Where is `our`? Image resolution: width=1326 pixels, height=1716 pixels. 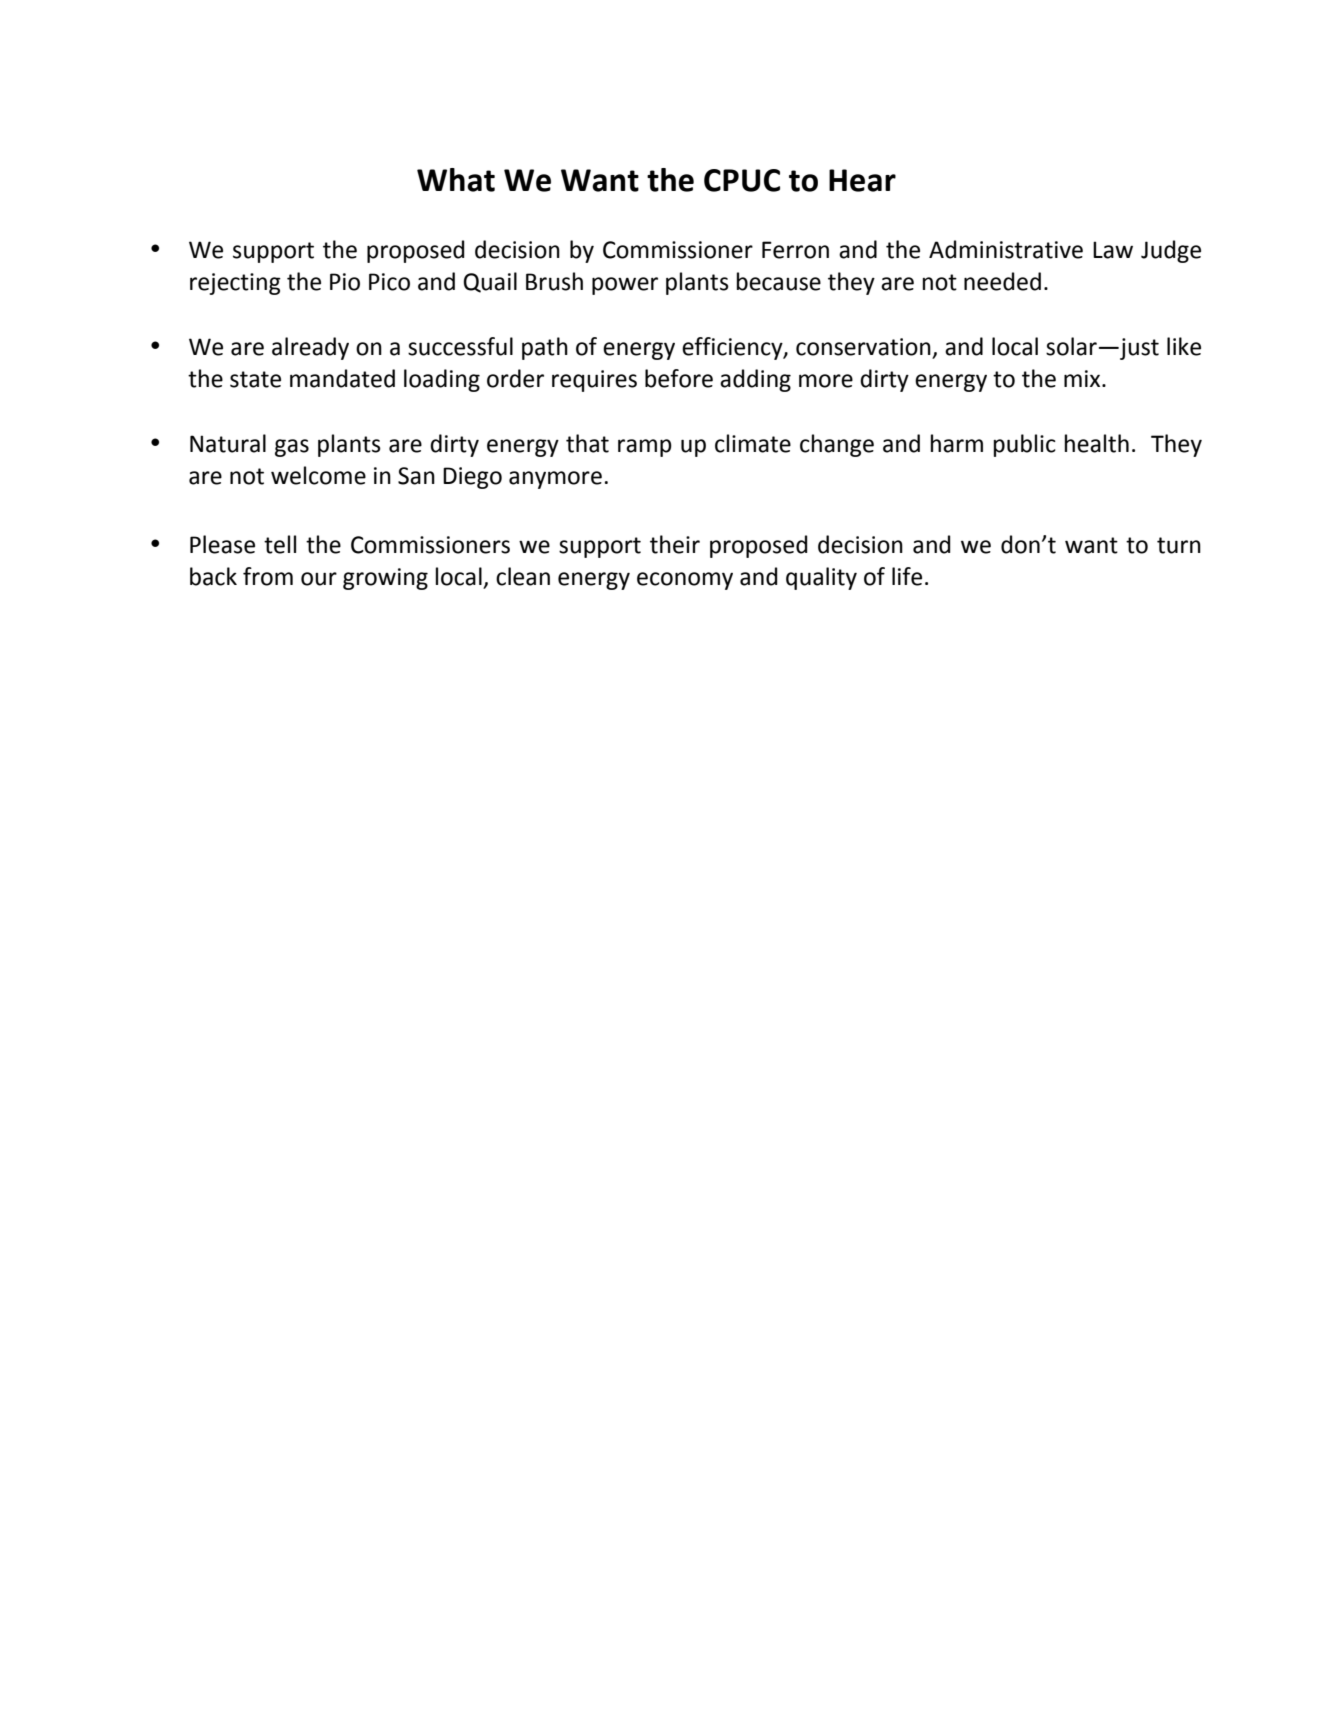 our is located at coordinates (319, 579).
